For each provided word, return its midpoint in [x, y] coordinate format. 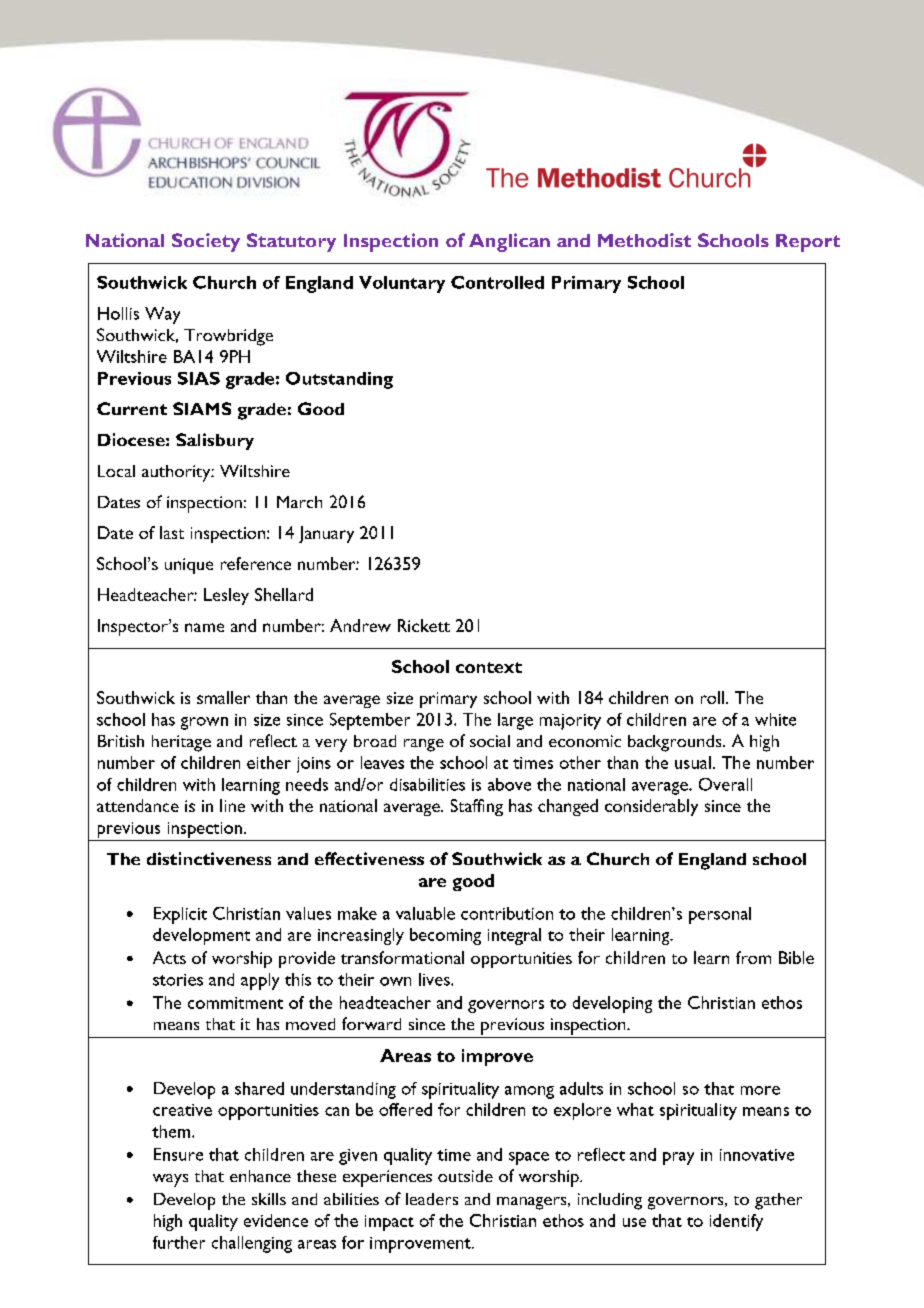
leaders [432, 1199]
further [179, 1242]
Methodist [644, 240]
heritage [181, 743]
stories [178, 980]
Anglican [509, 242]
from [753, 957]
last [172, 532]
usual [693, 762]
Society [206, 242]
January [326, 534]
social [490, 741]
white [775, 719]
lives [435, 979]
